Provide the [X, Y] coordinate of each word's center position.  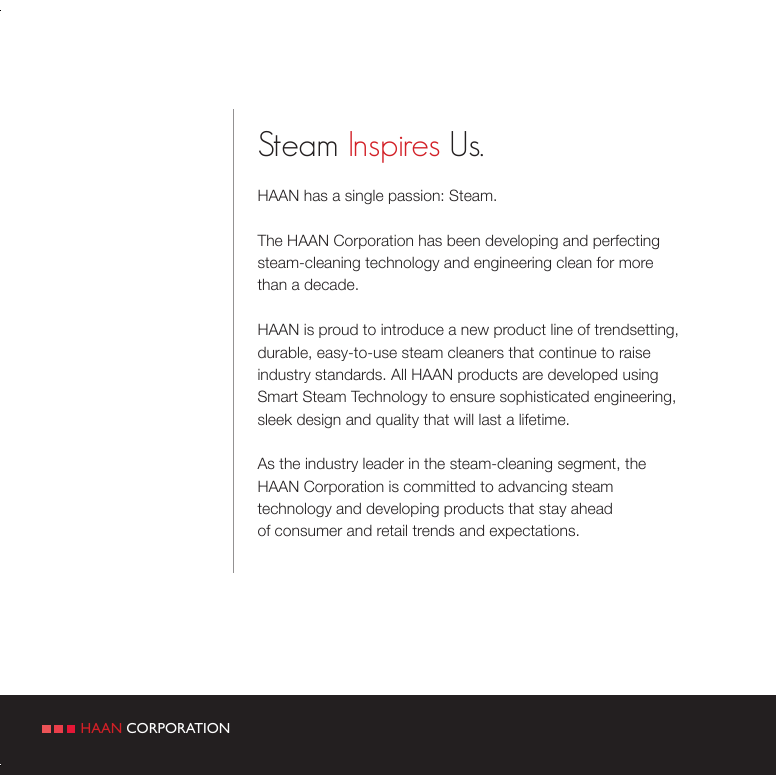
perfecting [626, 241]
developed [582, 376]
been [463, 240]
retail [392, 530]
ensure [472, 397]
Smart [278, 396]
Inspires [394, 147]
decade [330, 284]
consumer [308, 531]
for [605, 262]
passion [415, 197]
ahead [591, 508]
